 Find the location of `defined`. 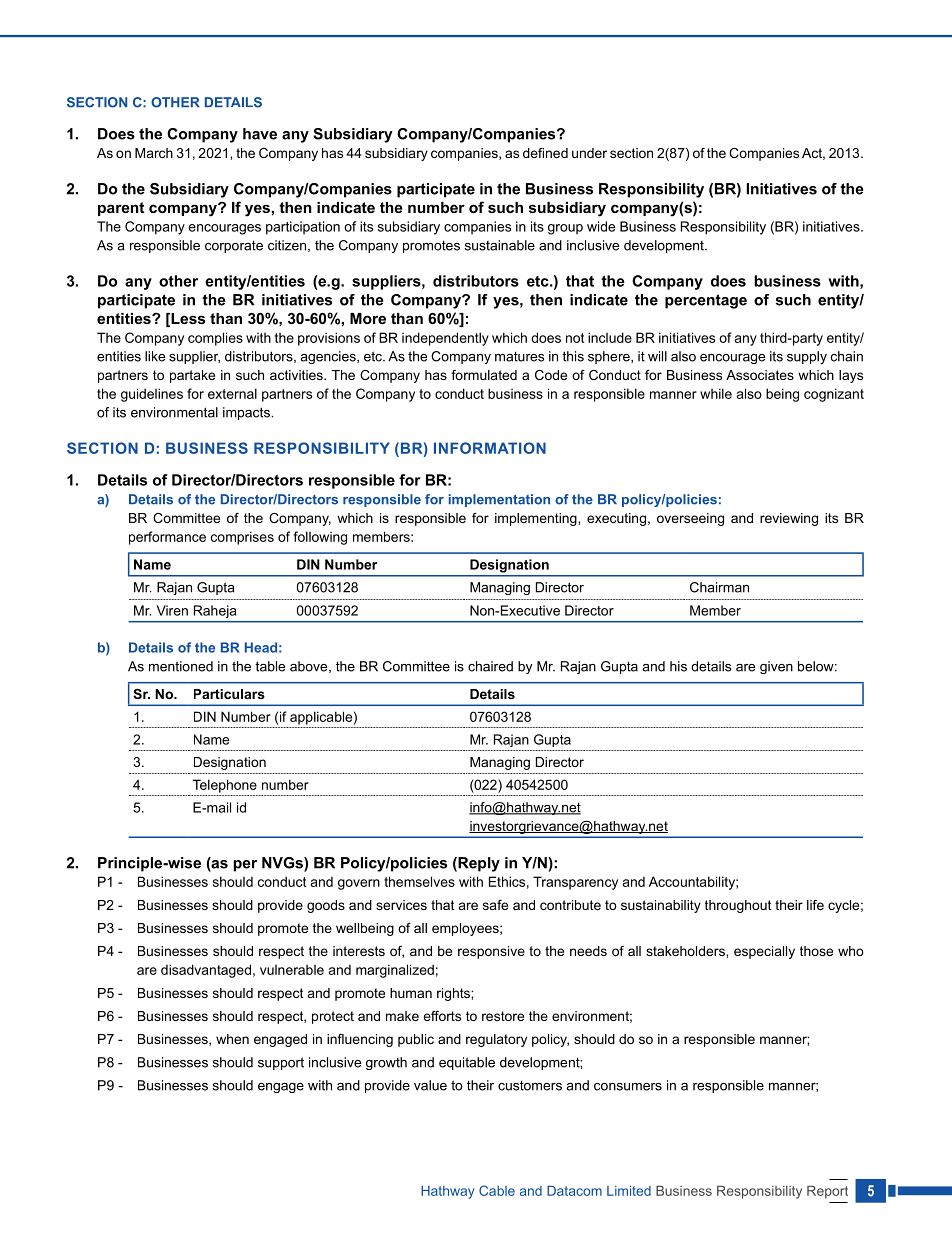

defined is located at coordinates (545, 153).
